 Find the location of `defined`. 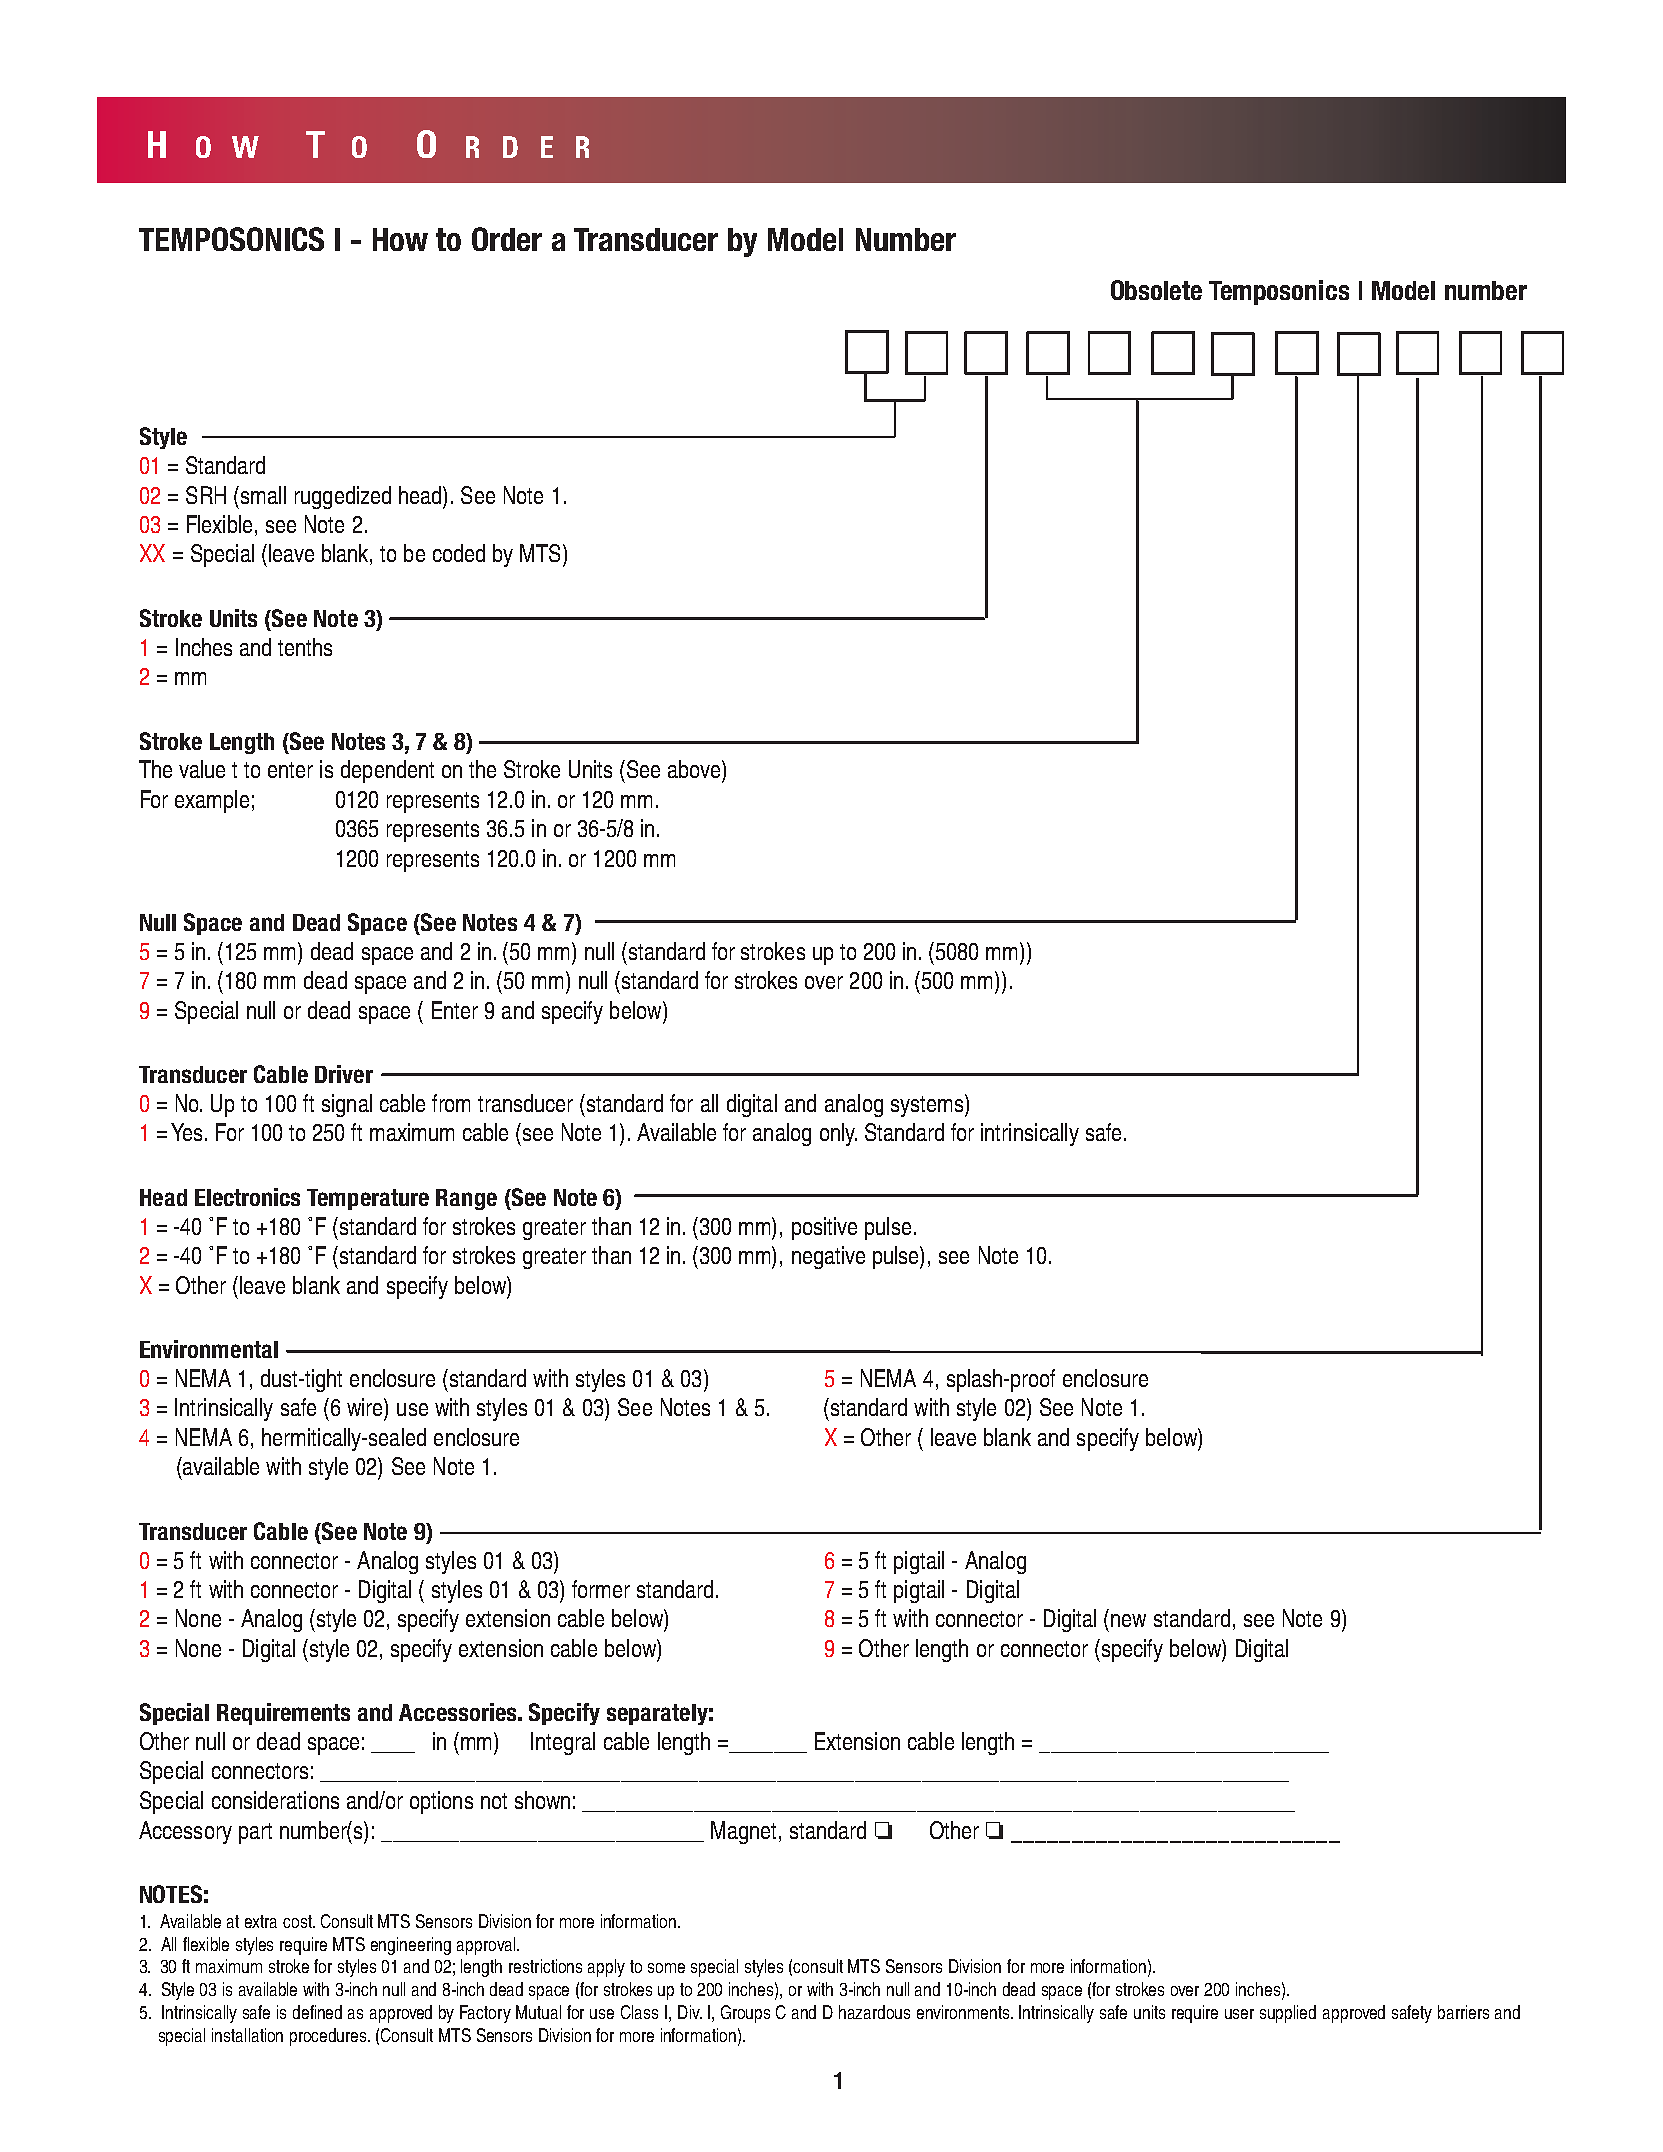

defined is located at coordinates (317, 2012).
